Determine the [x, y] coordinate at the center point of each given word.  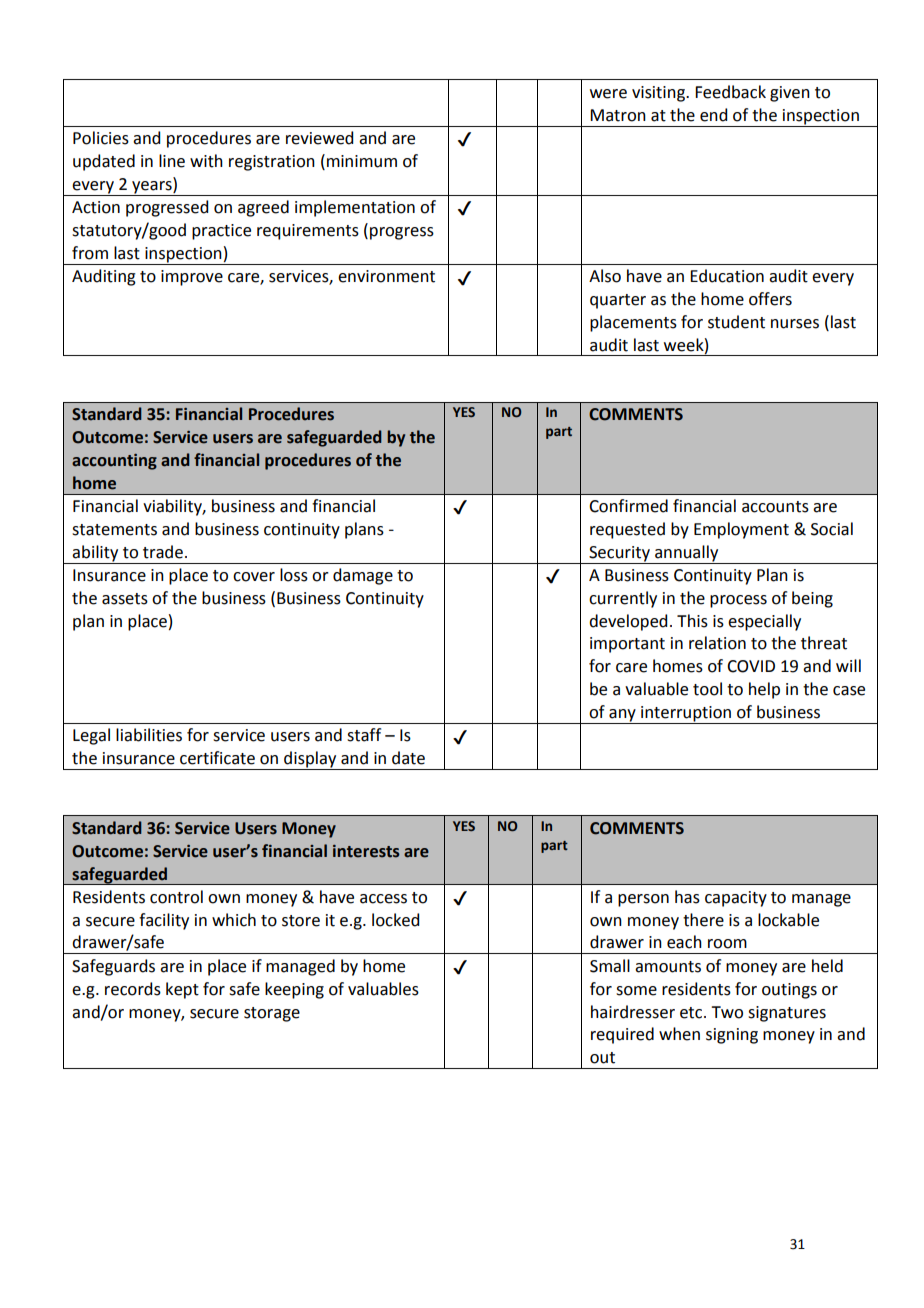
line [172, 161]
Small [610, 966]
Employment [741, 530]
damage [363, 576]
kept [182, 990]
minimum [362, 161]
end [713, 115]
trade [163, 552]
